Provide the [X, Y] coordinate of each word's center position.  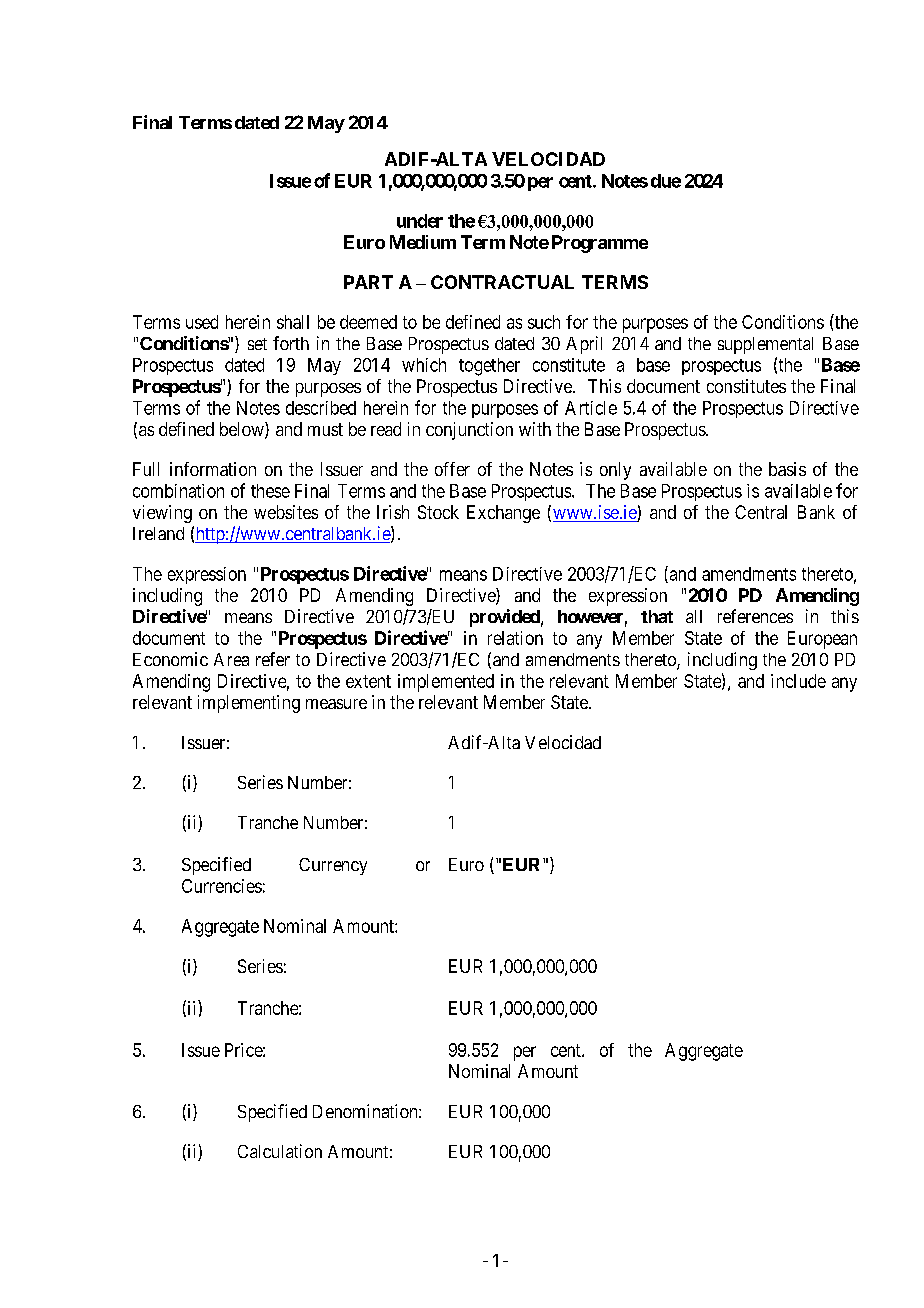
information [213, 469]
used [202, 322]
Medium [423, 242]
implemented [446, 683]
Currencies [222, 886]
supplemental [765, 345]
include [798, 681]
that [657, 616]
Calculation [280, 1151]
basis [787, 469]
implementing [249, 704]
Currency [333, 866]
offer [452, 469]
